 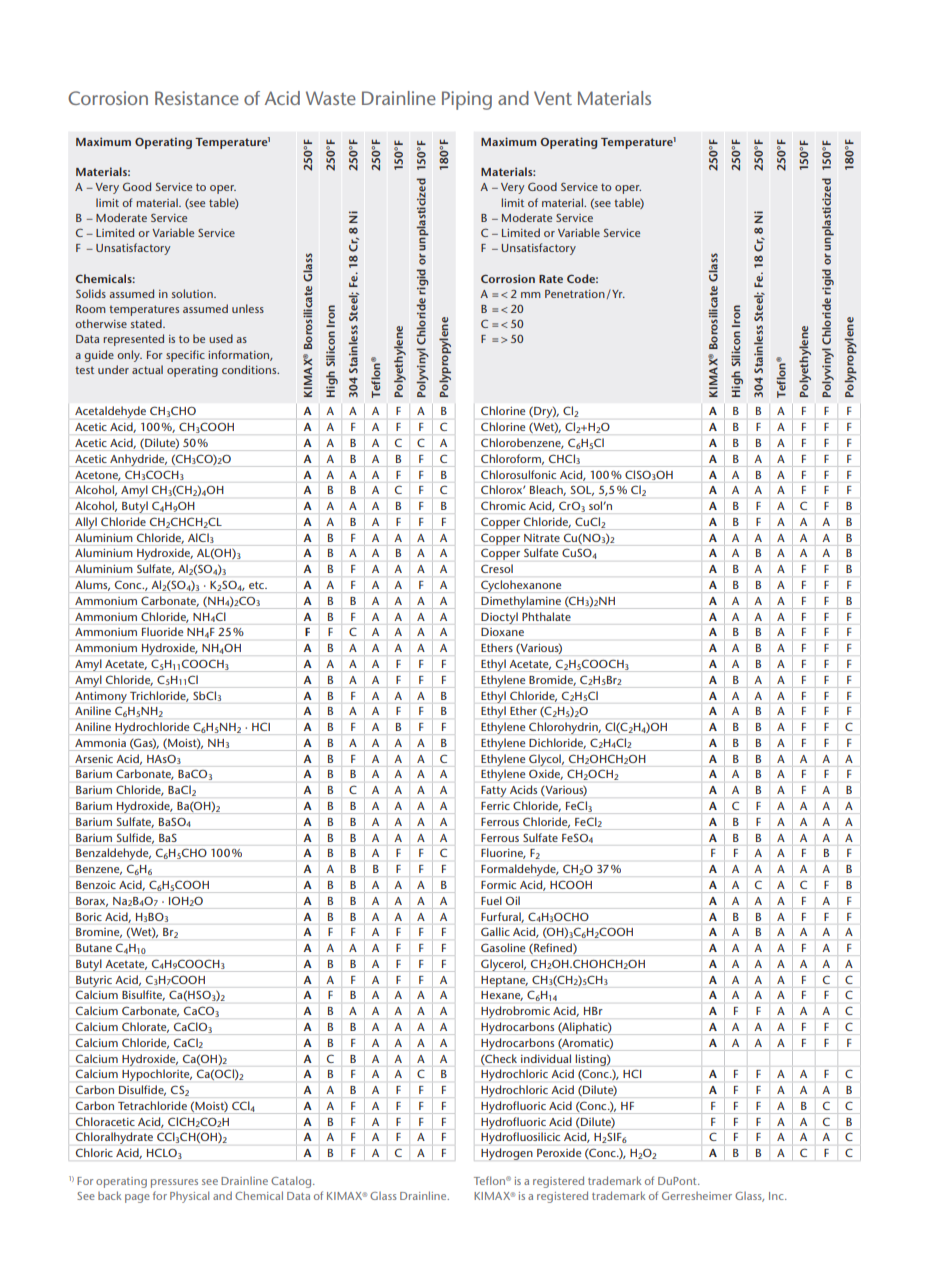 What do you see at coordinates (553, 98) in the screenshot?
I see `Vent` at bounding box center [553, 98].
